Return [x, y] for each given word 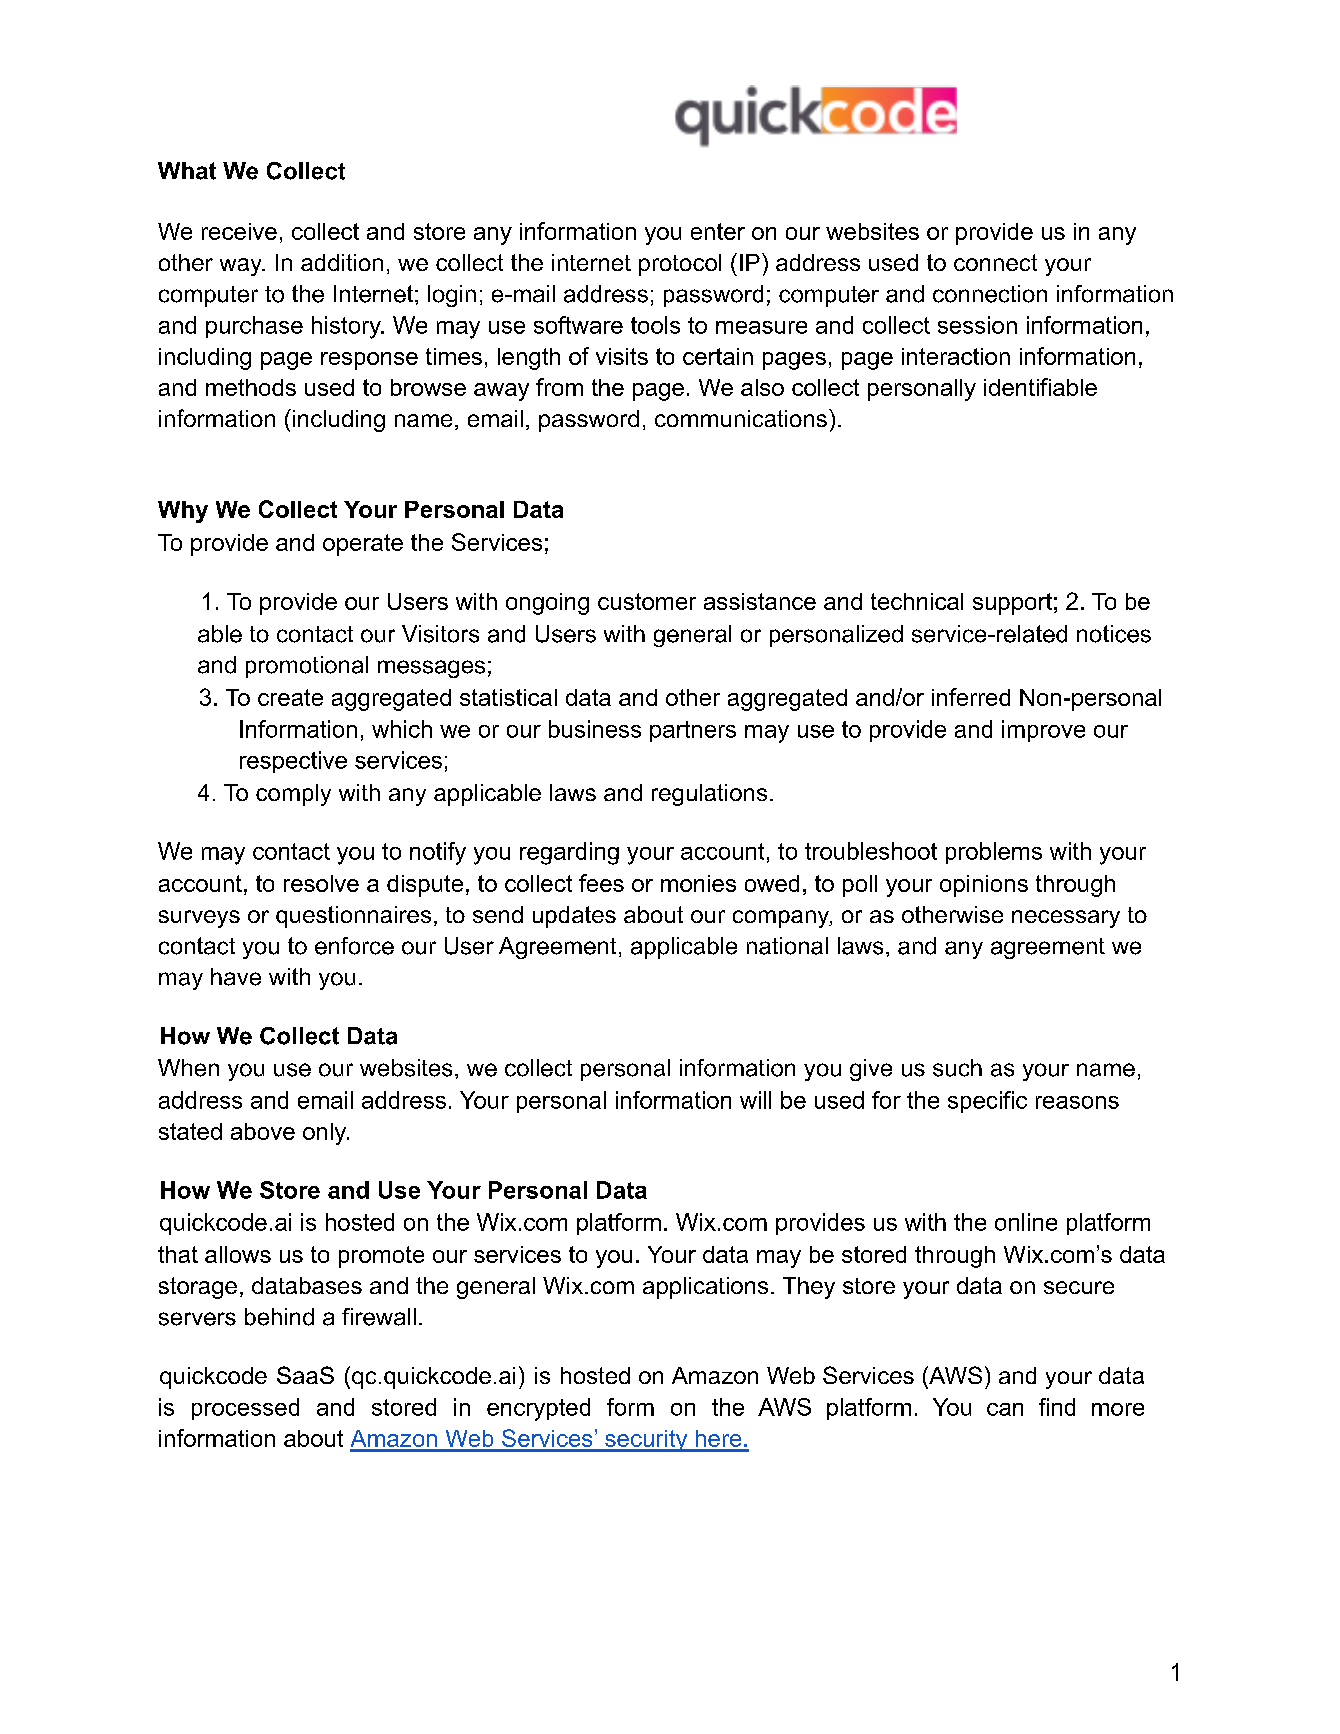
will [755, 1100]
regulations [709, 795]
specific [987, 1102]
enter [718, 231]
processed [245, 1409]
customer [647, 601]
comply [293, 795]
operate [363, 545]
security [646, 1441]
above [263, 1131]
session [977, 325]
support [1012, 604]
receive [239, 231]
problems [994, 853]
